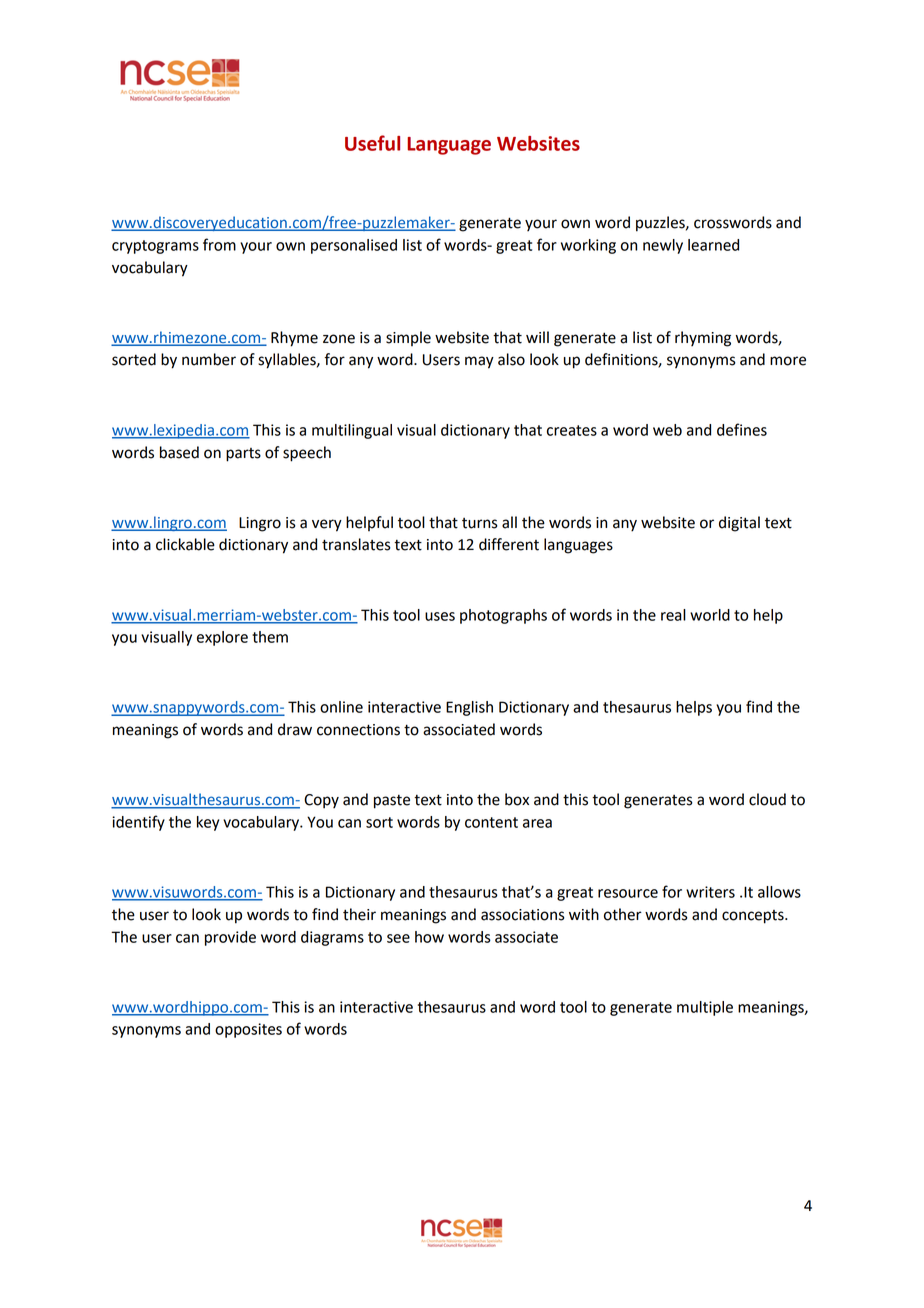  What do you see at coordinates (469, 708) in the screenshot?
I see `English` at bounding box center [469, 708].
